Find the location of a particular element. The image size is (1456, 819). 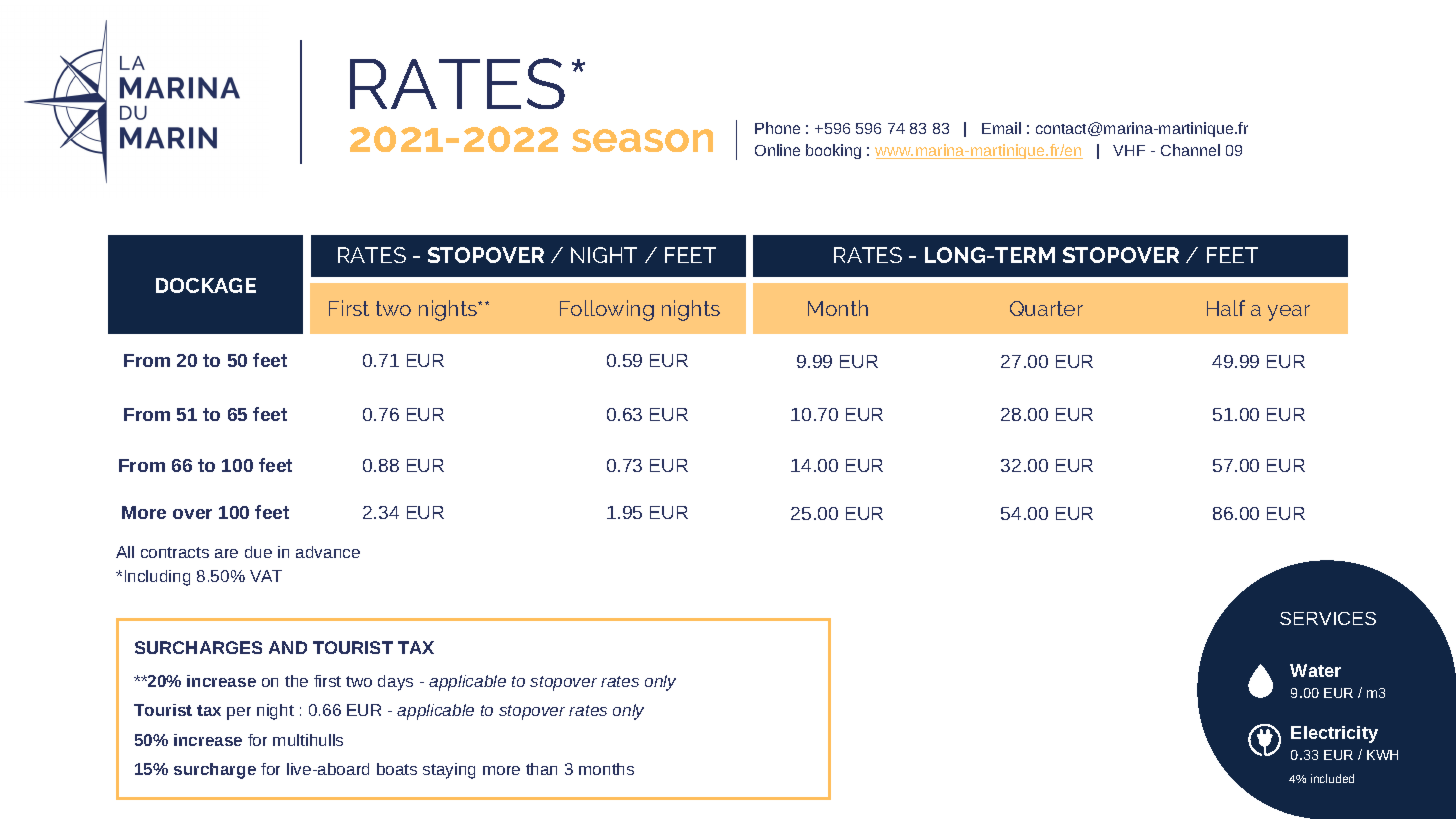

days is located at coordinates (395, 683).
